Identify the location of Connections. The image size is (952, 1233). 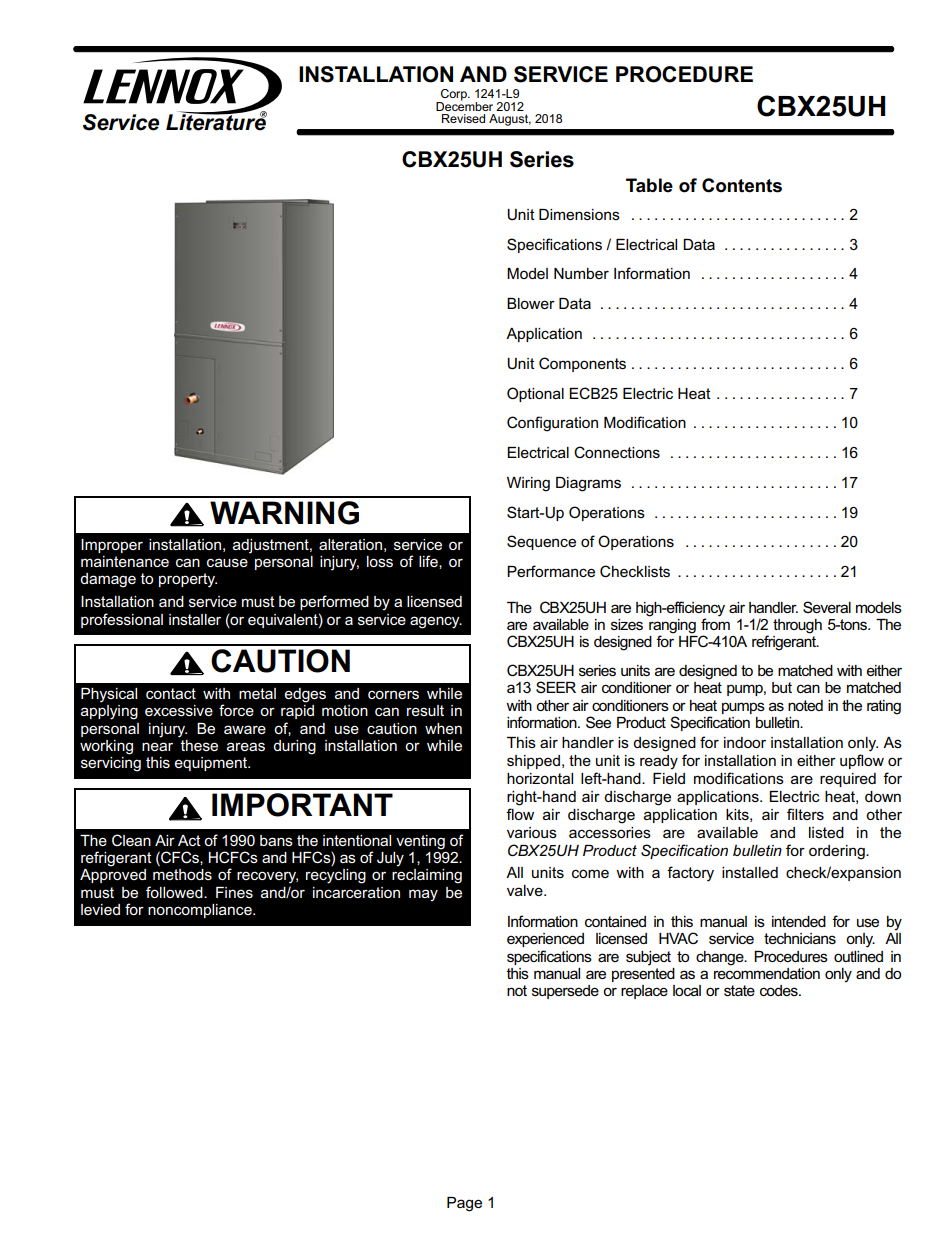
(617, 452).
